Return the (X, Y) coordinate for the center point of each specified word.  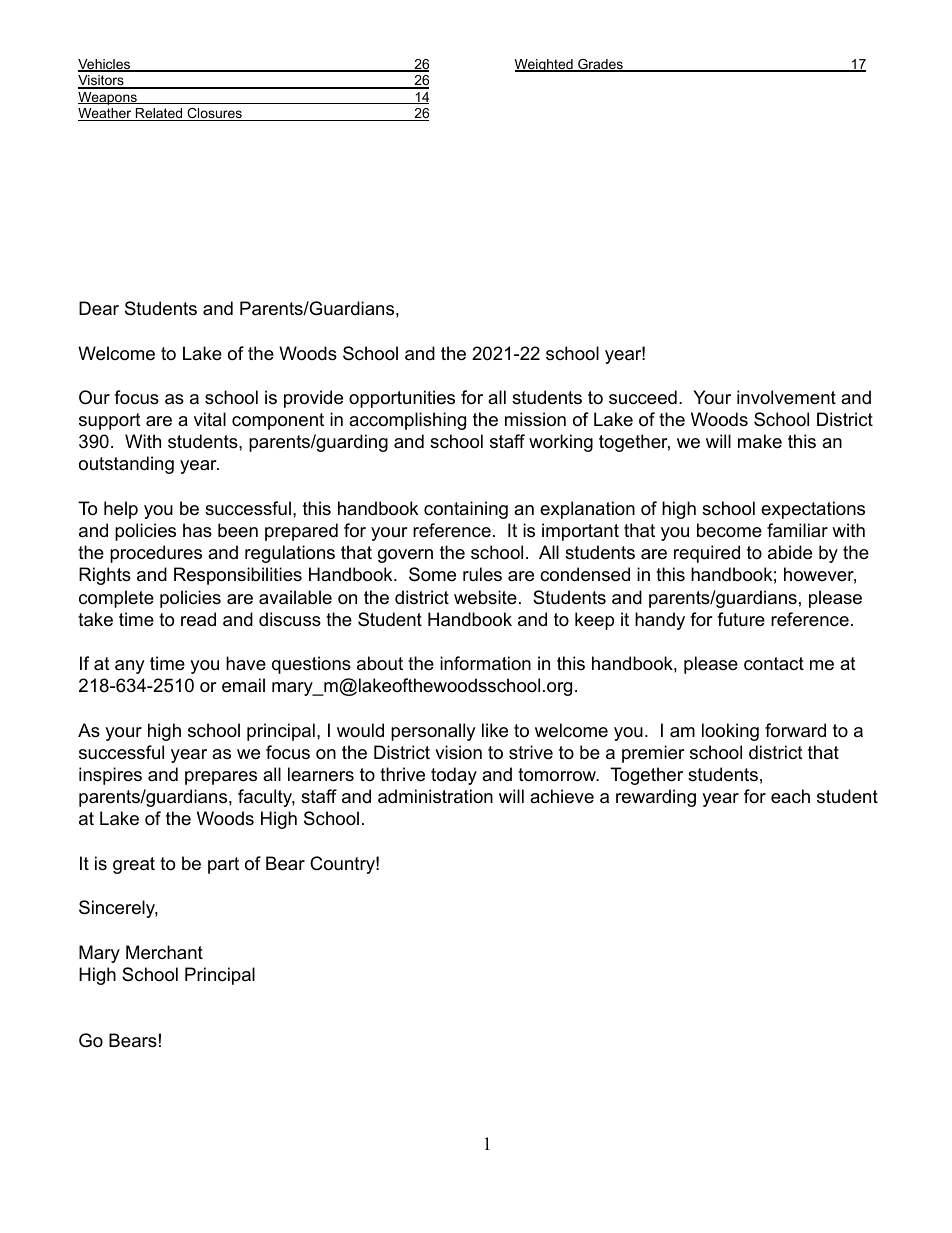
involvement (786, 397)
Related (159, 114)
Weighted (545, 65)
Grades (600, 65)
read (198, 619)
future (741, 619)
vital (210, 419)
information (485, 663)
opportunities (402, 399)
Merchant (164, 952)
